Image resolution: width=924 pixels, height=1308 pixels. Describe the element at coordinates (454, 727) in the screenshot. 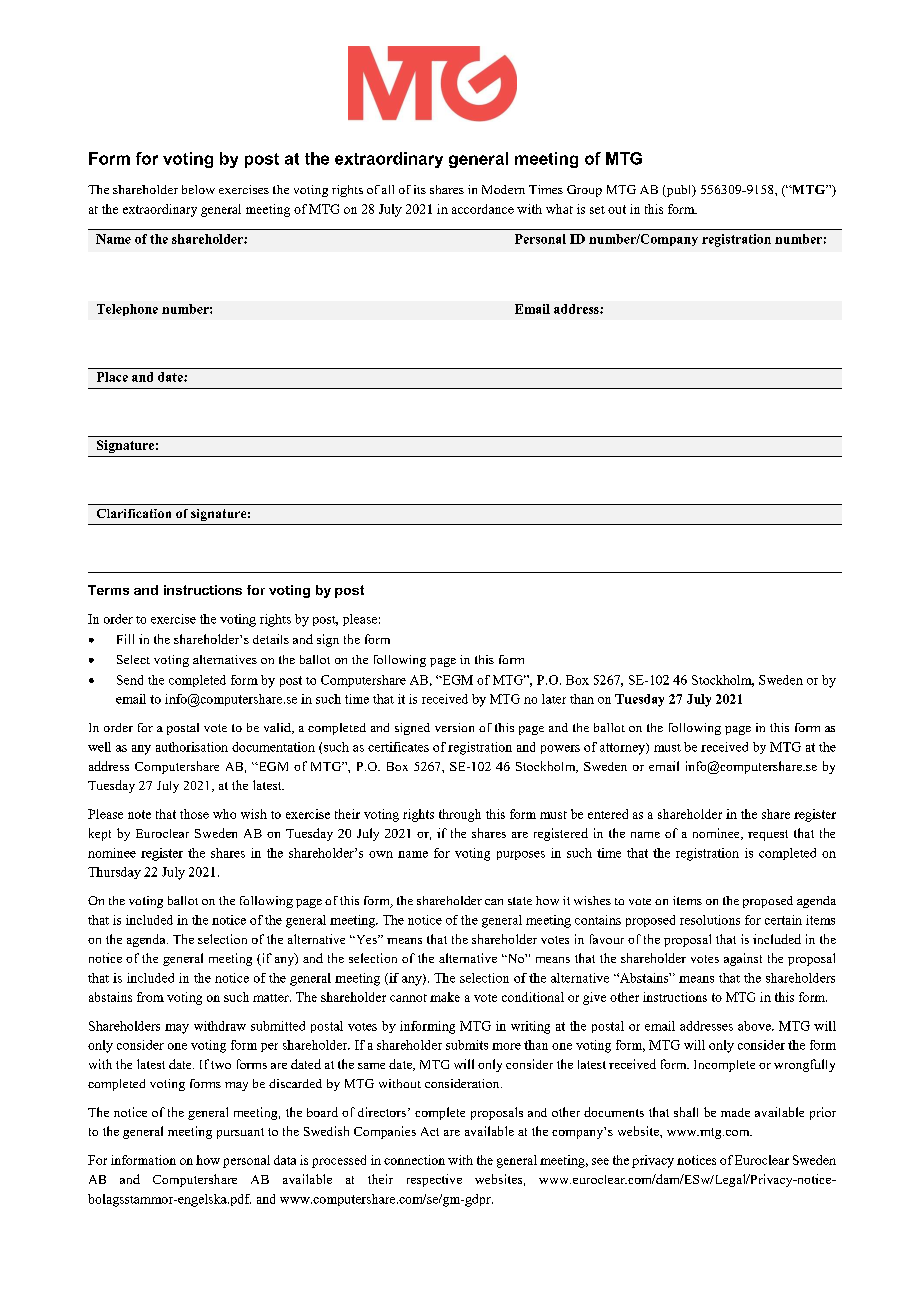

I see `version` at that location.
